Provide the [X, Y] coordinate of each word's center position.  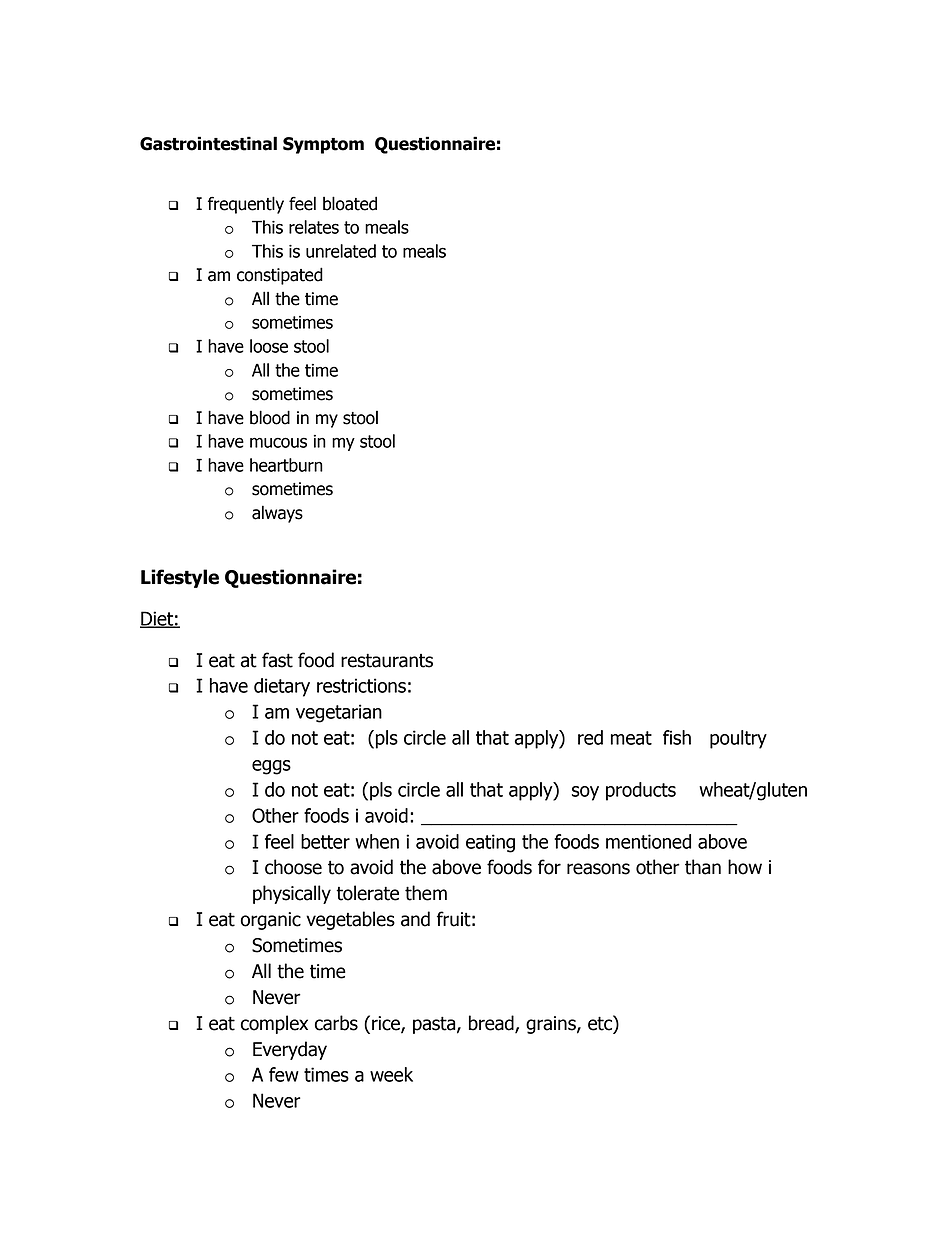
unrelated [341, 251]
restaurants [387, 660]
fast [277, 660]
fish [677, 737]
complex [274, 1024]
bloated [350, 203]
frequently [246, 205]
